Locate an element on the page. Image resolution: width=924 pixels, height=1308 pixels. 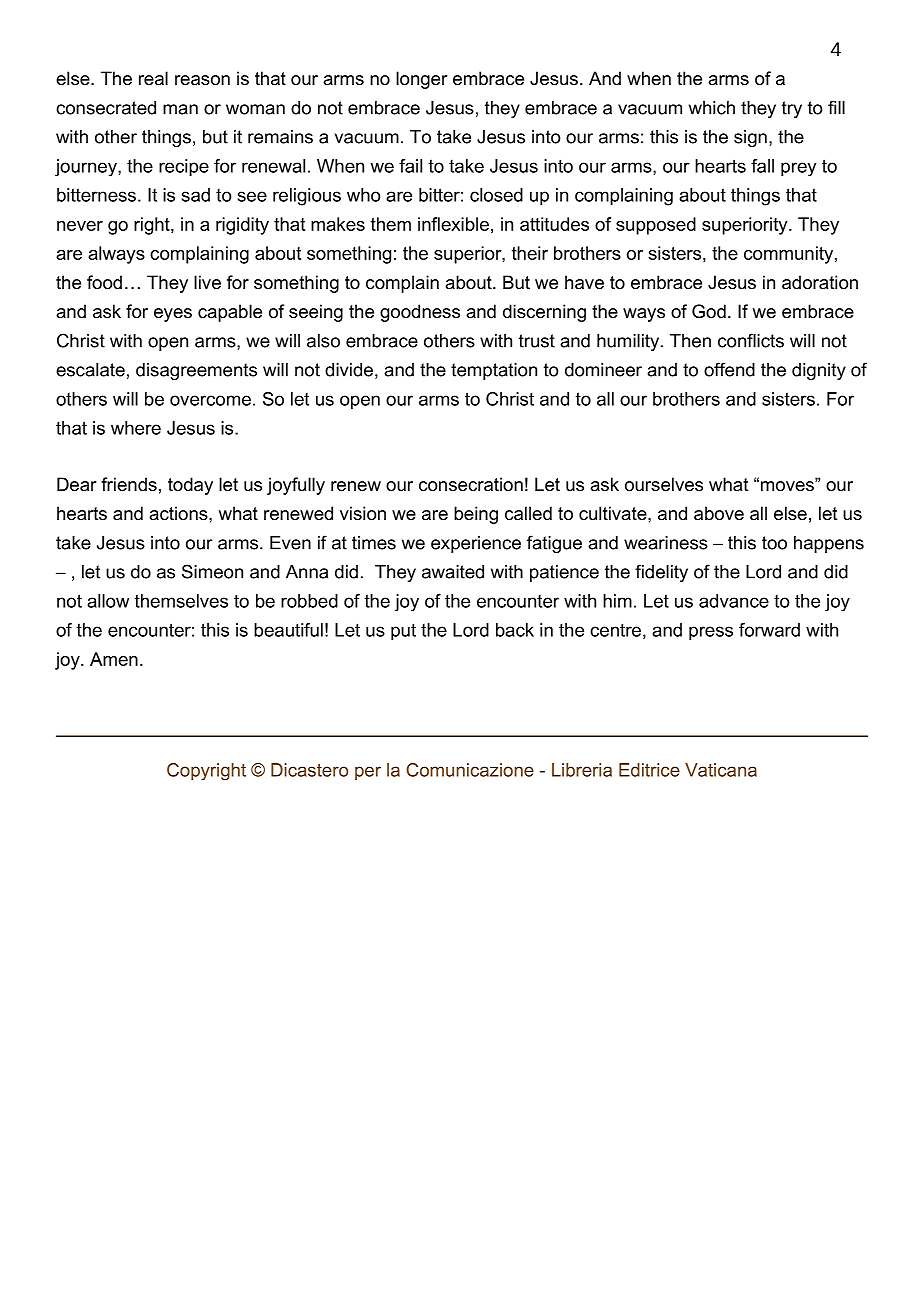
real is located at coordinates (153, 78).
